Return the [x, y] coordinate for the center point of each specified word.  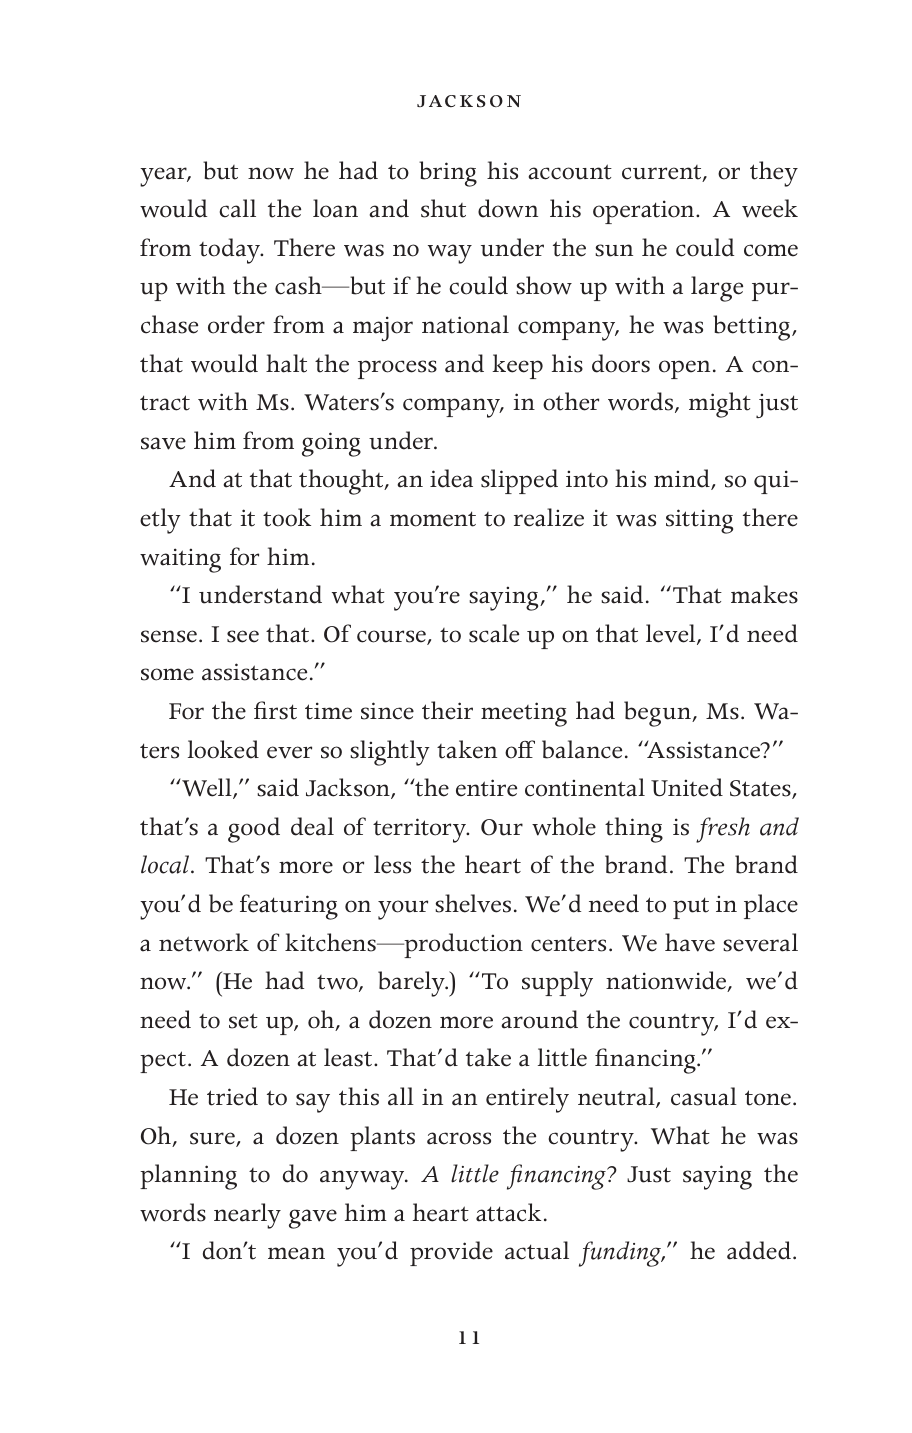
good [254, 830]
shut [443, 208]
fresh [723, 830]
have [690, 942]
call [237, 208]
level [672, 634]
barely [412, 984]
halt [286, 363]
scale [494, 633]
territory [421, 830]
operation [645, 212]
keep [517, 366]
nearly [247, 1216]
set [243, 1021]
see [243, 636]
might [720, 405]
